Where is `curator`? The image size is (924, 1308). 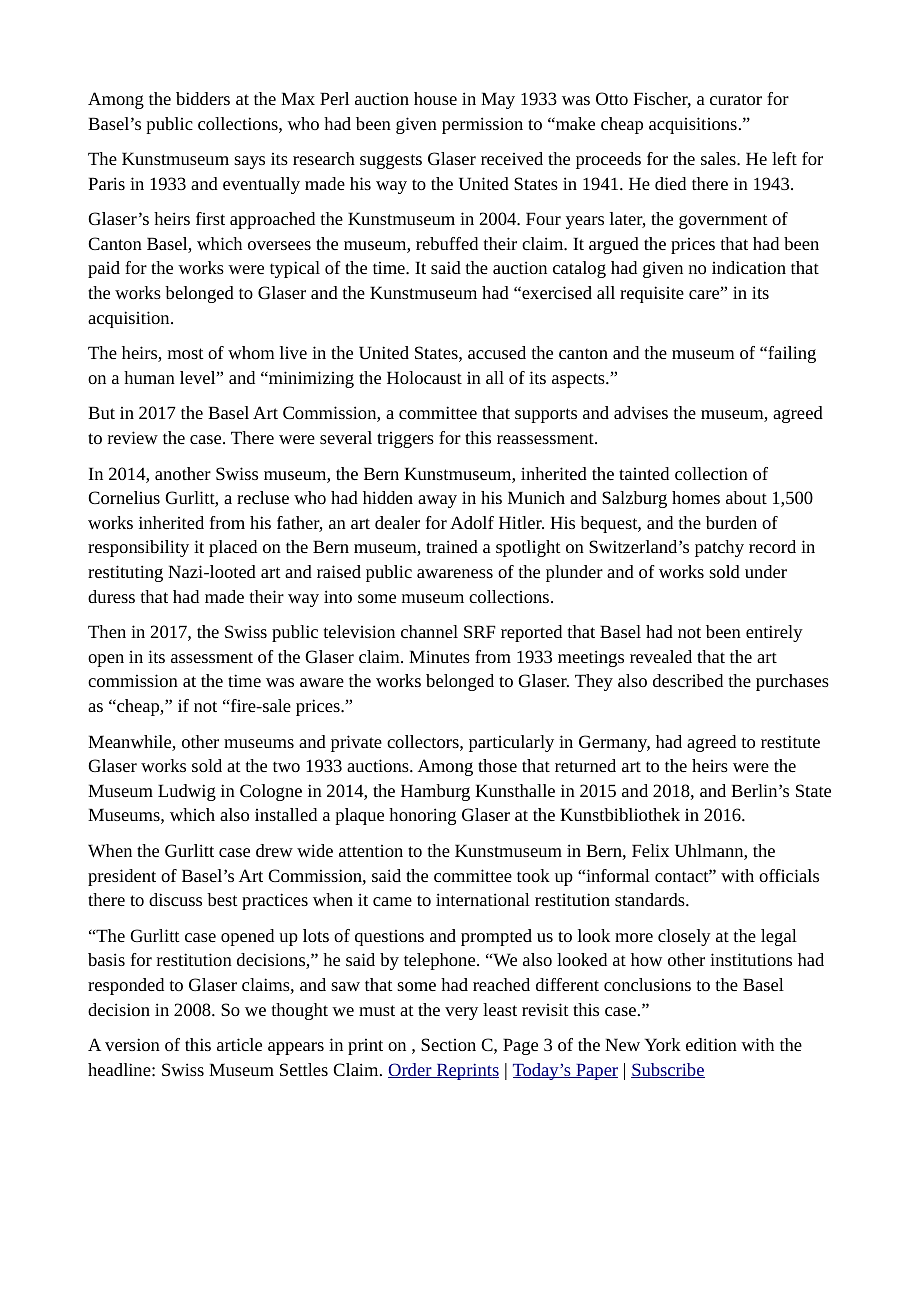
curator is located at coordinates (736, 99).
